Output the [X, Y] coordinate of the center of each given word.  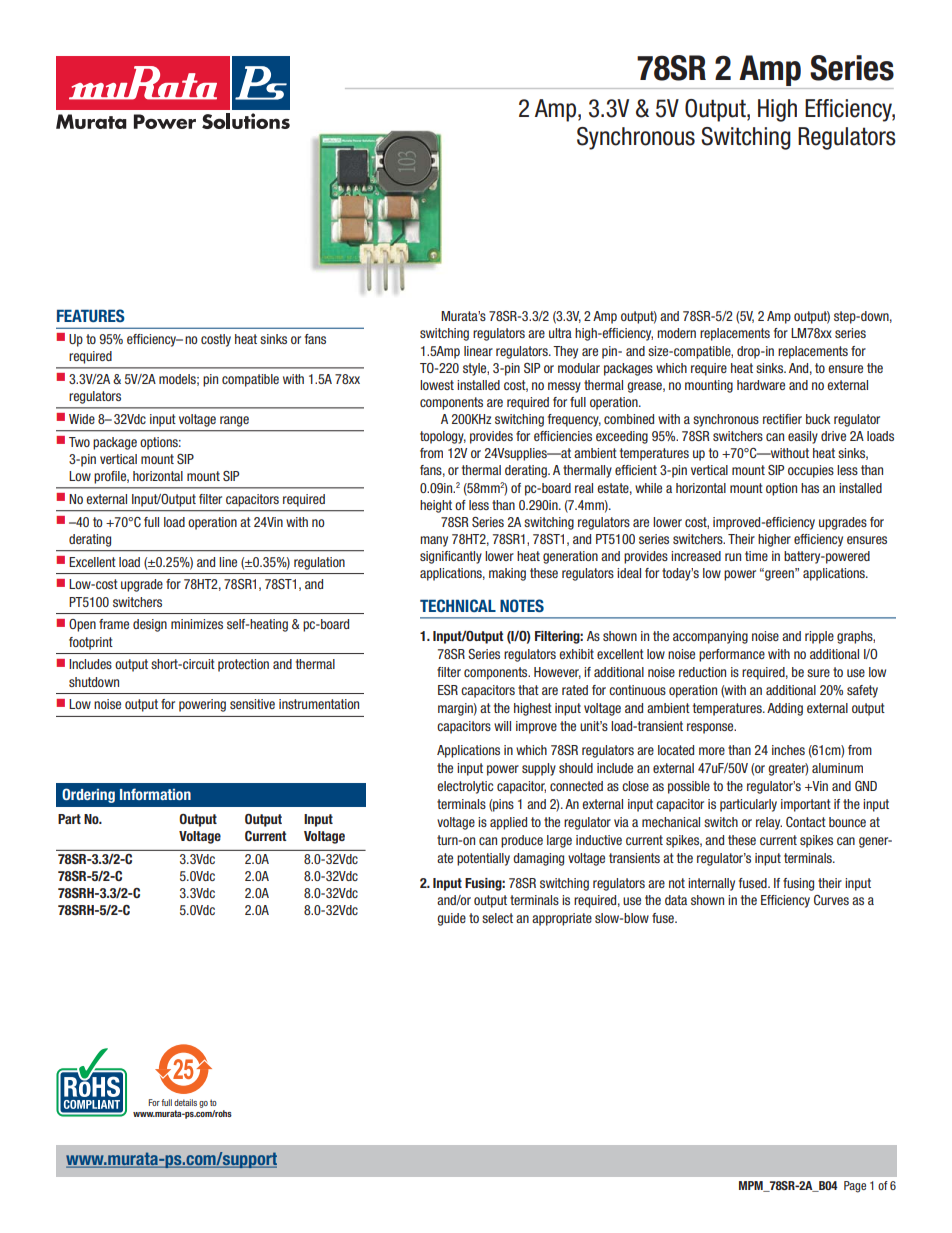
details [185, 1102]
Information [155, 794]
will [502, 726]
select [497, 918]
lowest [437, 385]
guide [451, 919]
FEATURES [91, 315]
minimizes [197, 624]
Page [855, 1187]
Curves [831, 900]
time [756, 556]
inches [788, 750]
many [434, 541]
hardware [761, 385]
